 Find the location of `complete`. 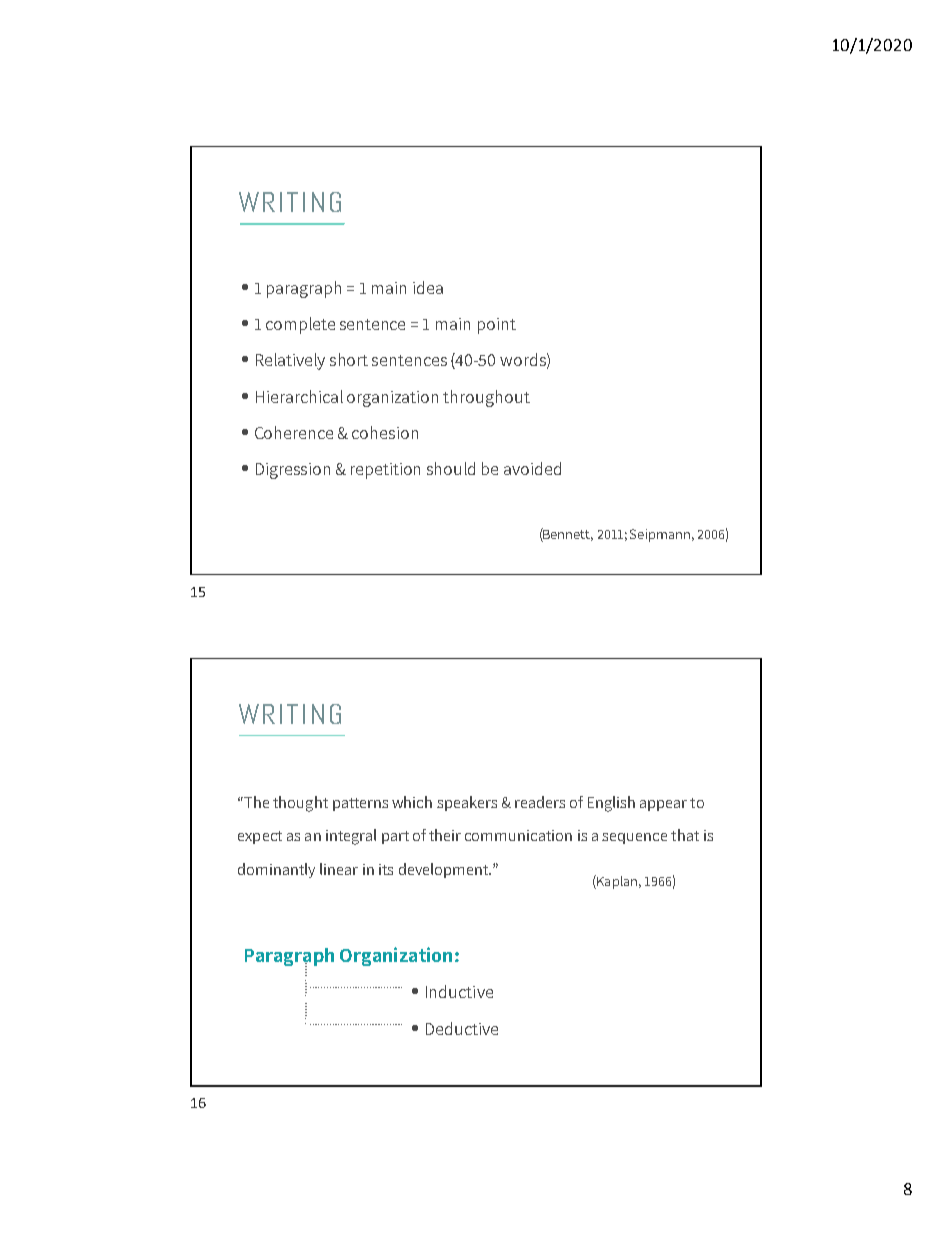

complete is located at coordinates (300, 325).
